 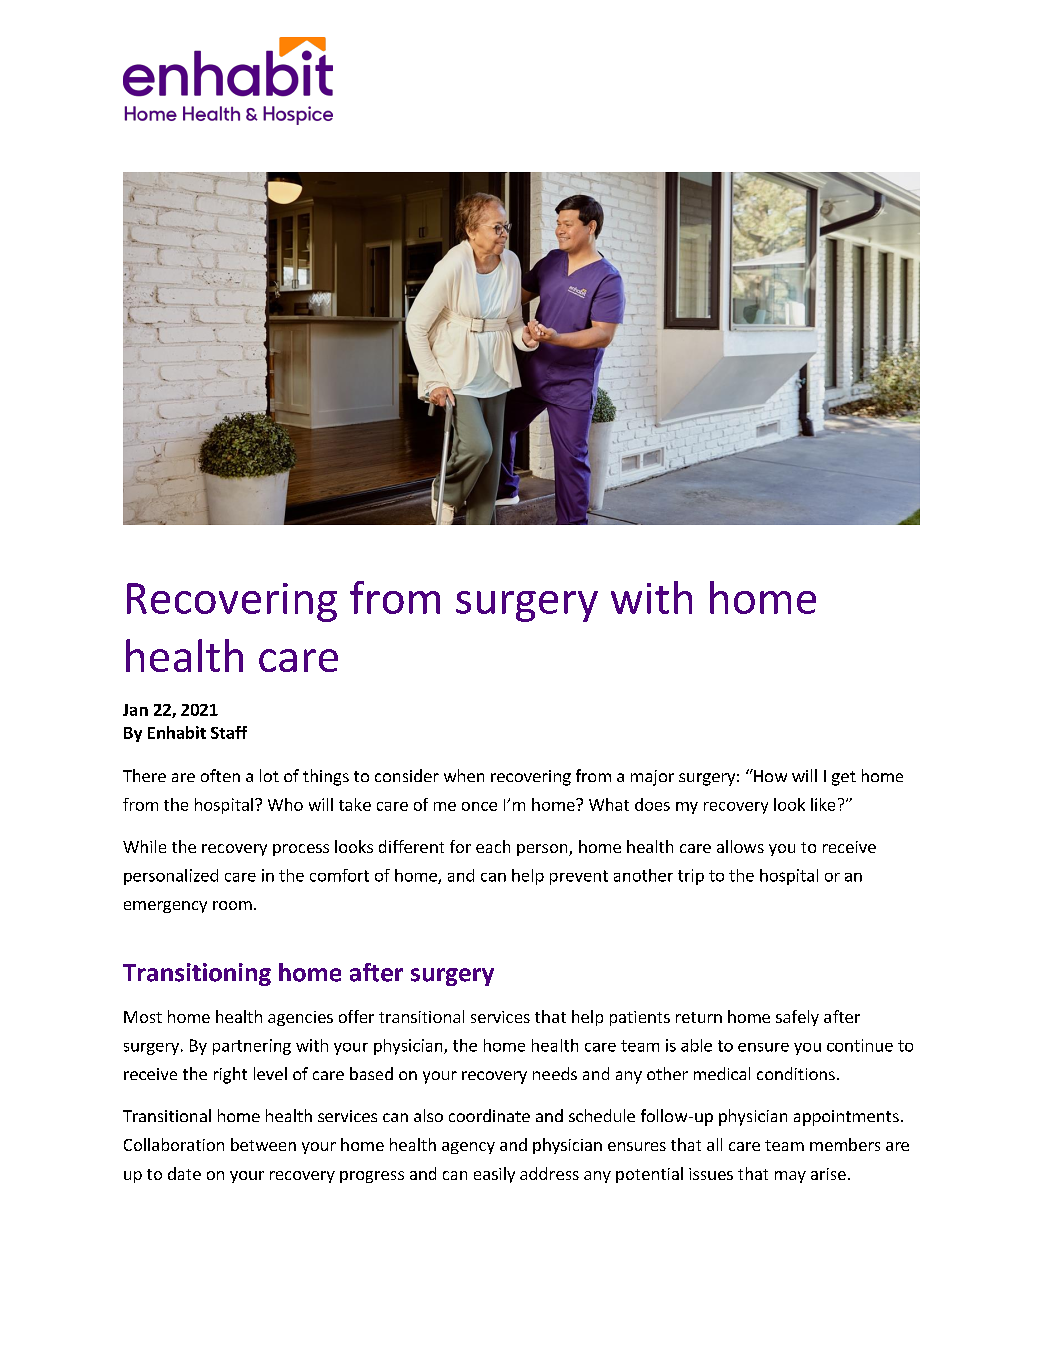 What do you see at coordinates (252, 1047) in the screenshot?
I see `partnering` at bounding box center [252, 1047].
